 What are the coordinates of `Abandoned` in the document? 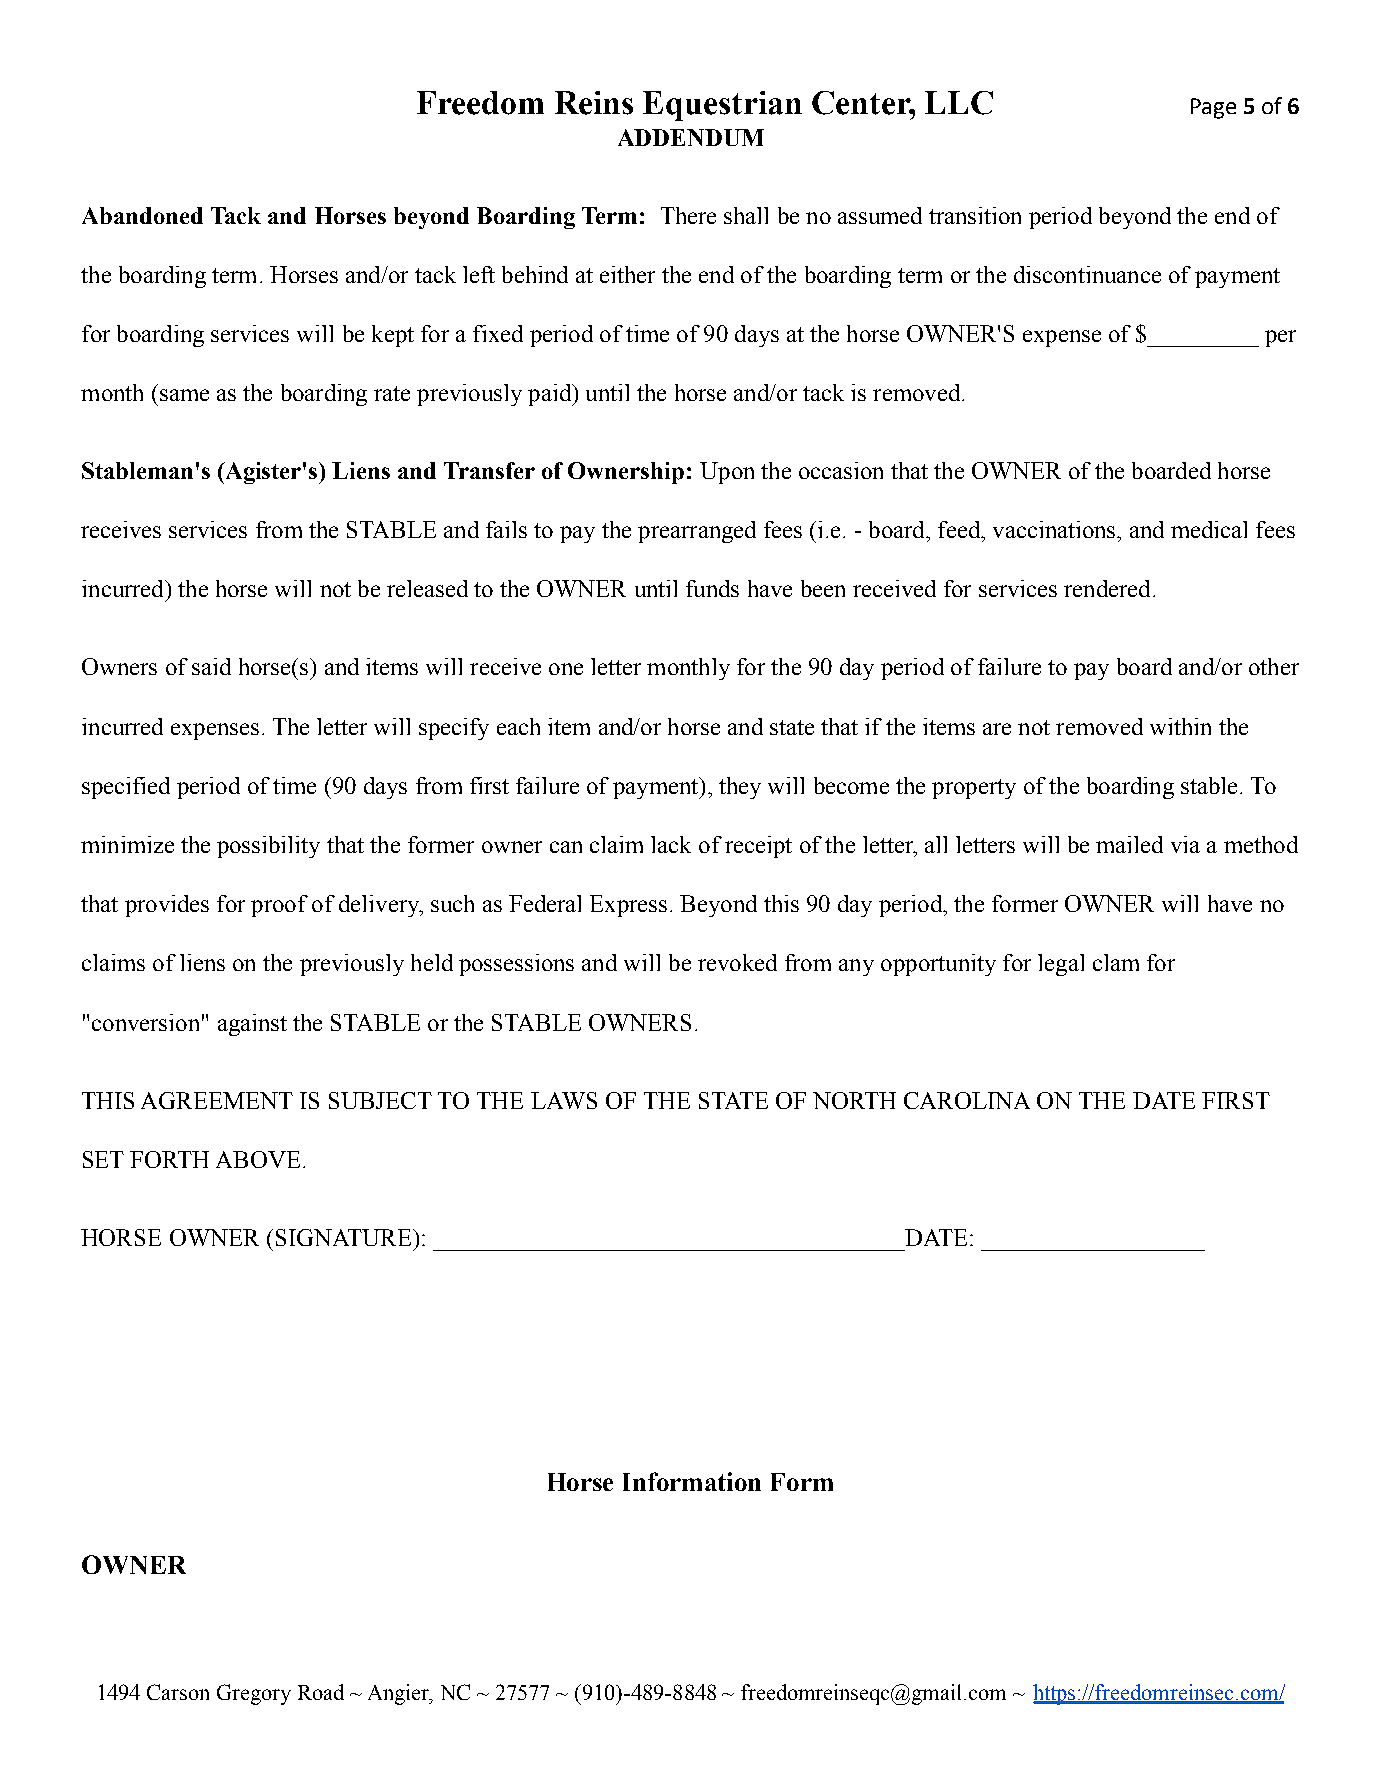 It's located at (142, 215).
